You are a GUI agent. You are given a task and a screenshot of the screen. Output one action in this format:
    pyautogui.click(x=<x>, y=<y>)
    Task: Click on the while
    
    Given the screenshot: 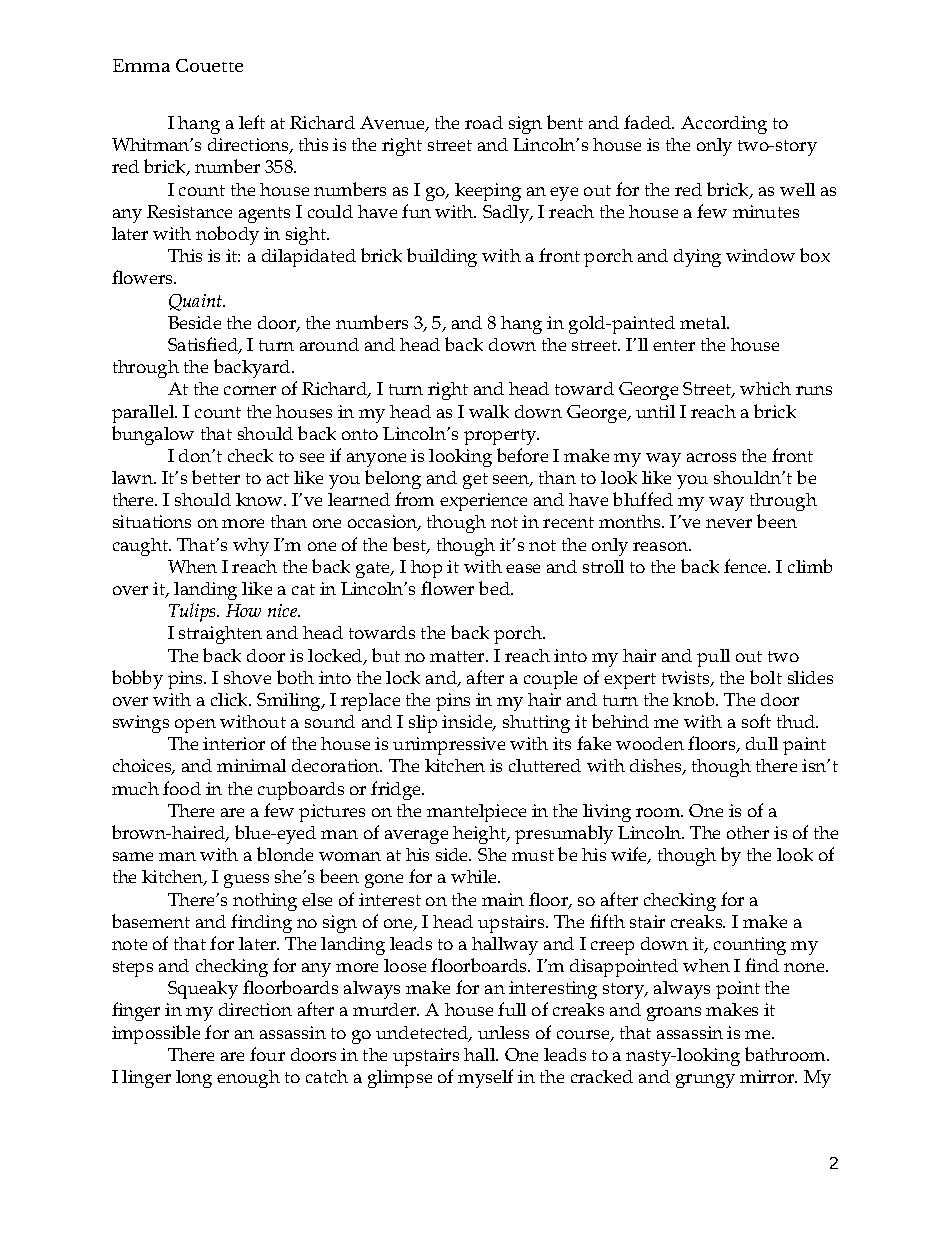 What is the action you would take?
    pyautogui.click(x=475, y=876)
